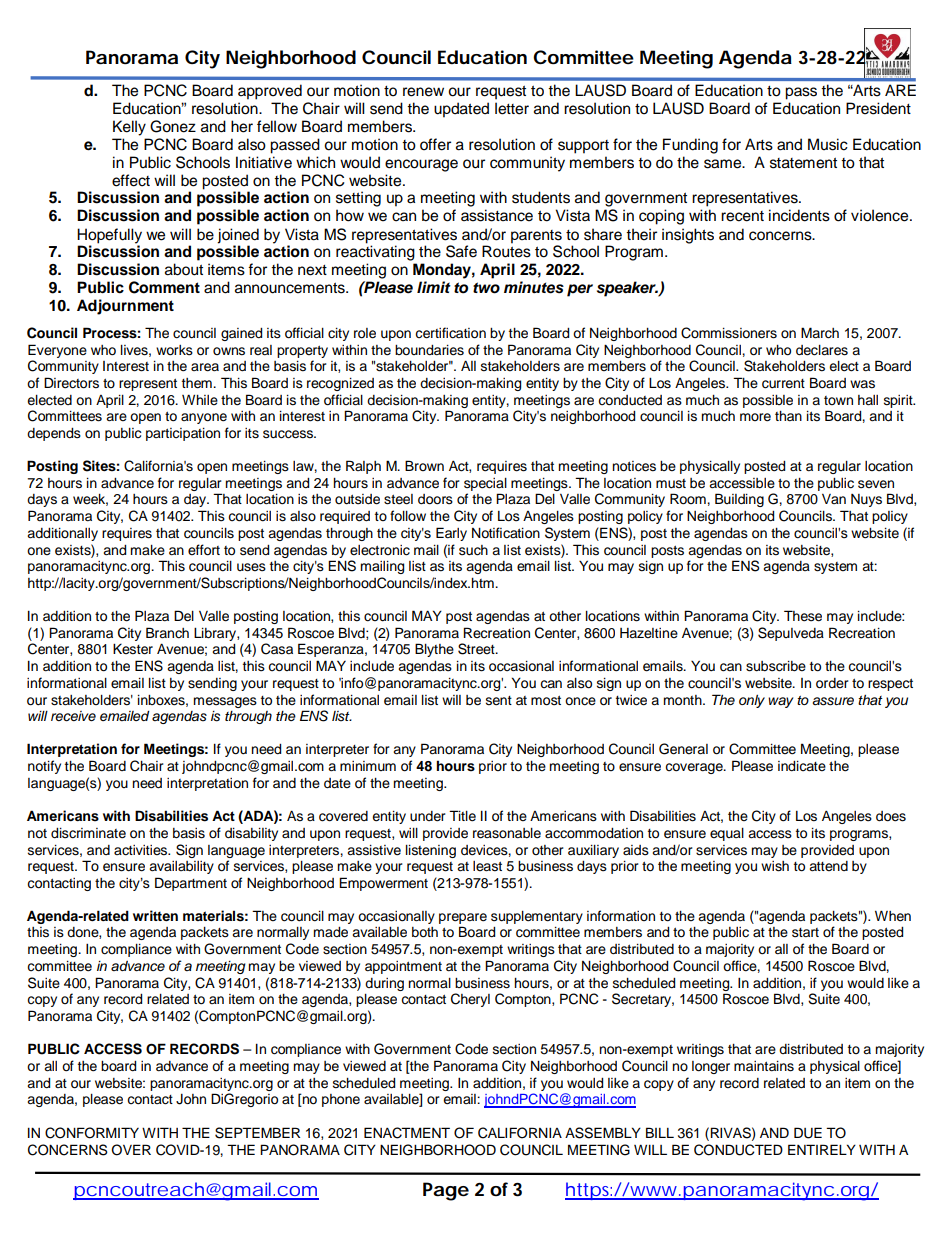 The width and height of the document is (952, 1233). What do you see at coordinates (477, 649) in the document?
I see `Street` at bounding box center [477, 649].
